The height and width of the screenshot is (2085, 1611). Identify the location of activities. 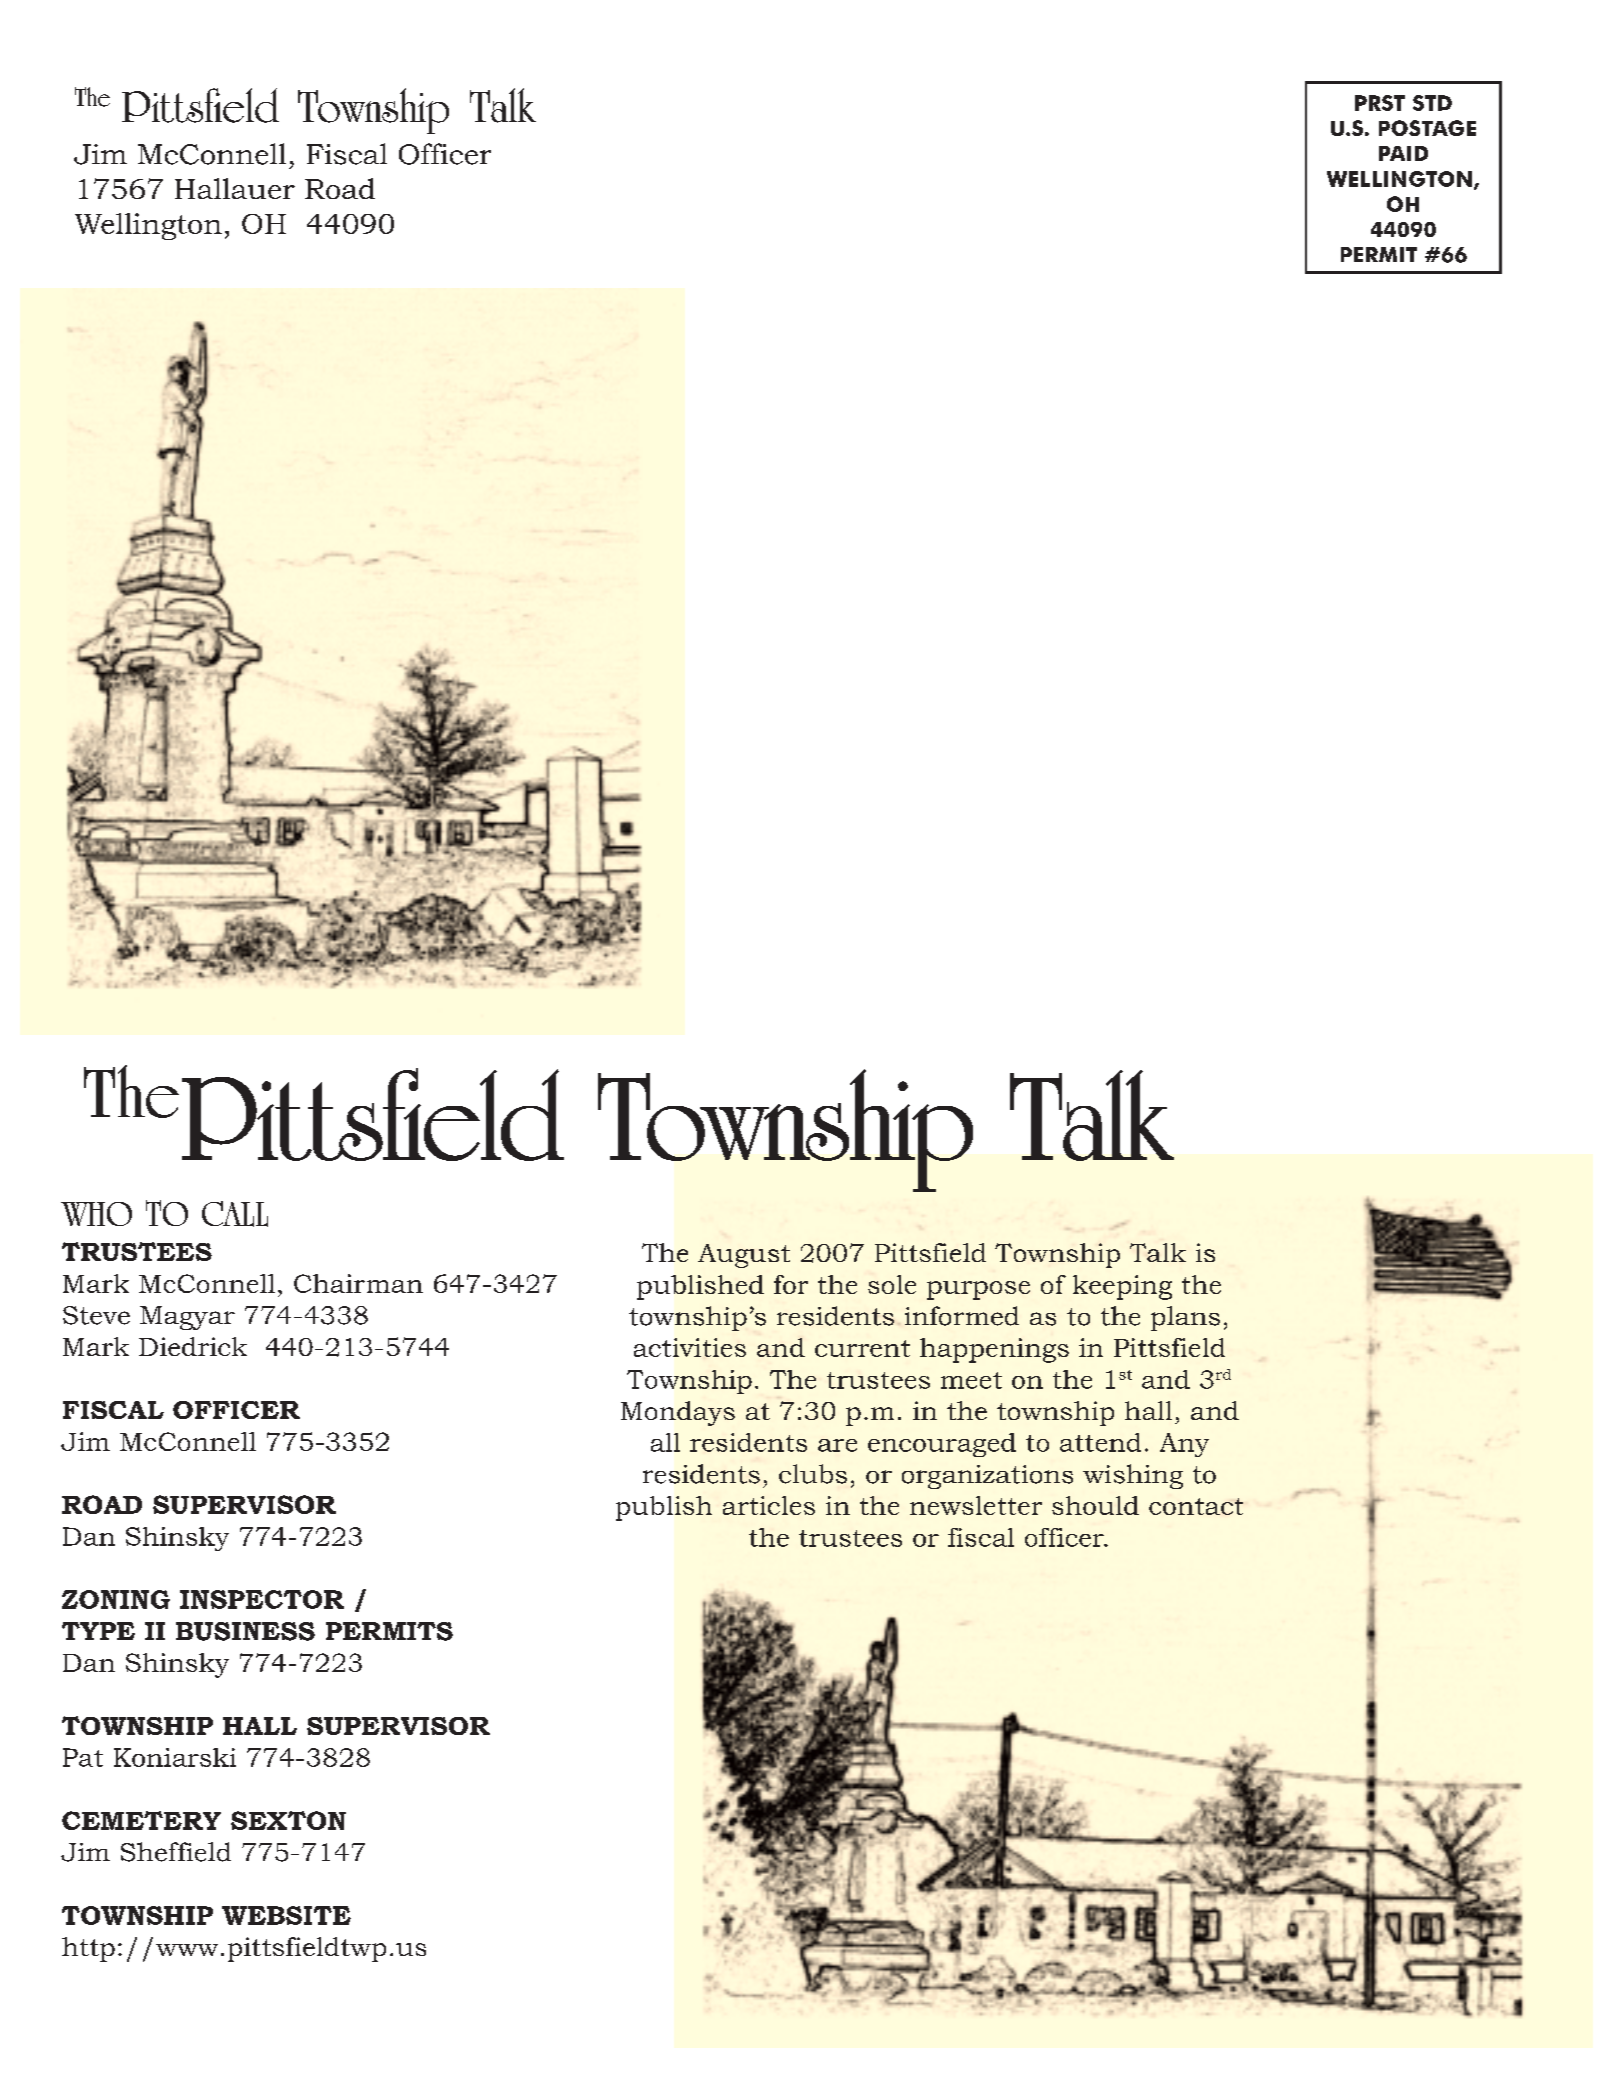
(690, 1347).
